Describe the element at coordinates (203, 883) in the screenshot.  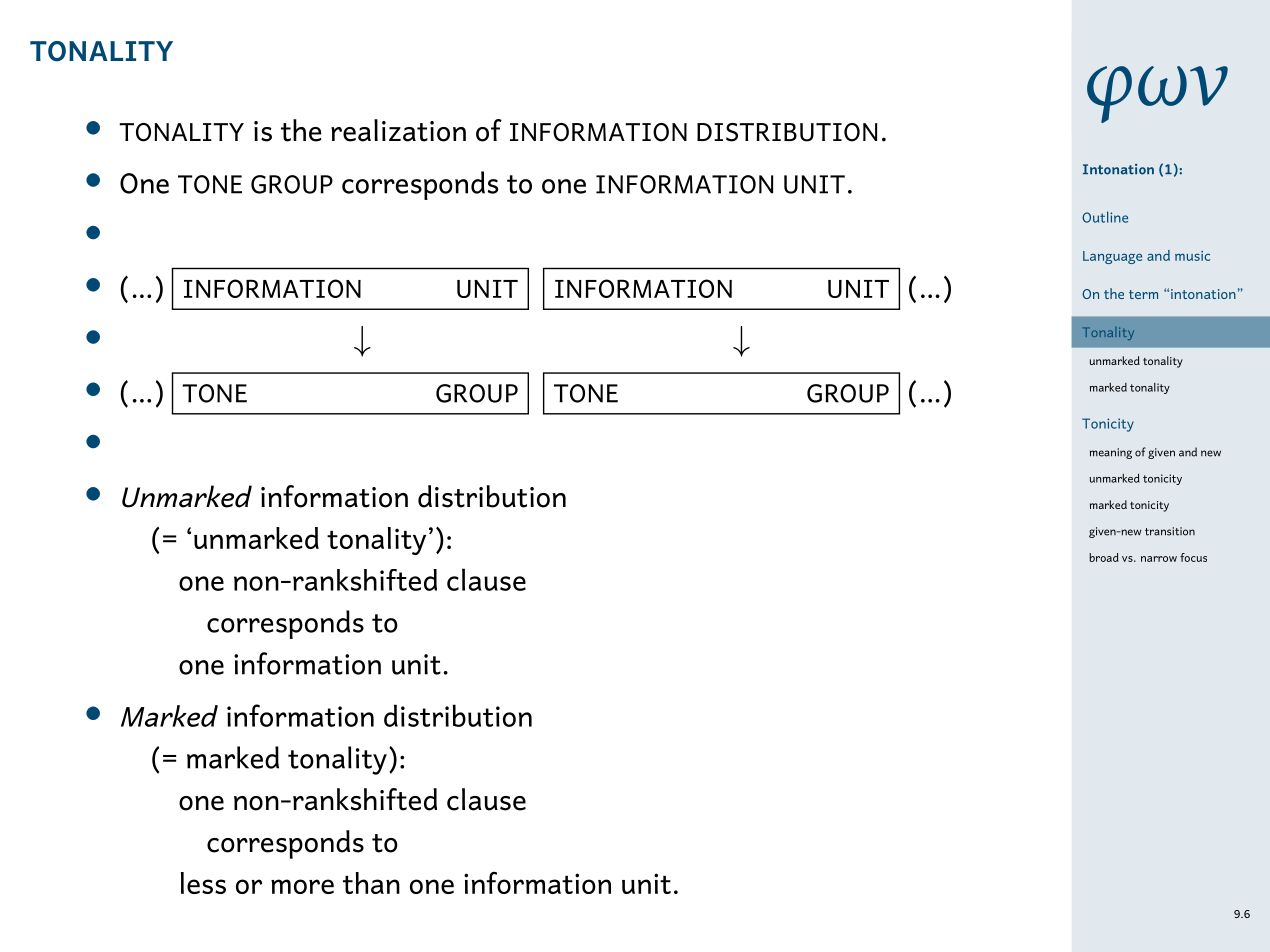
I see `less` at that location.
